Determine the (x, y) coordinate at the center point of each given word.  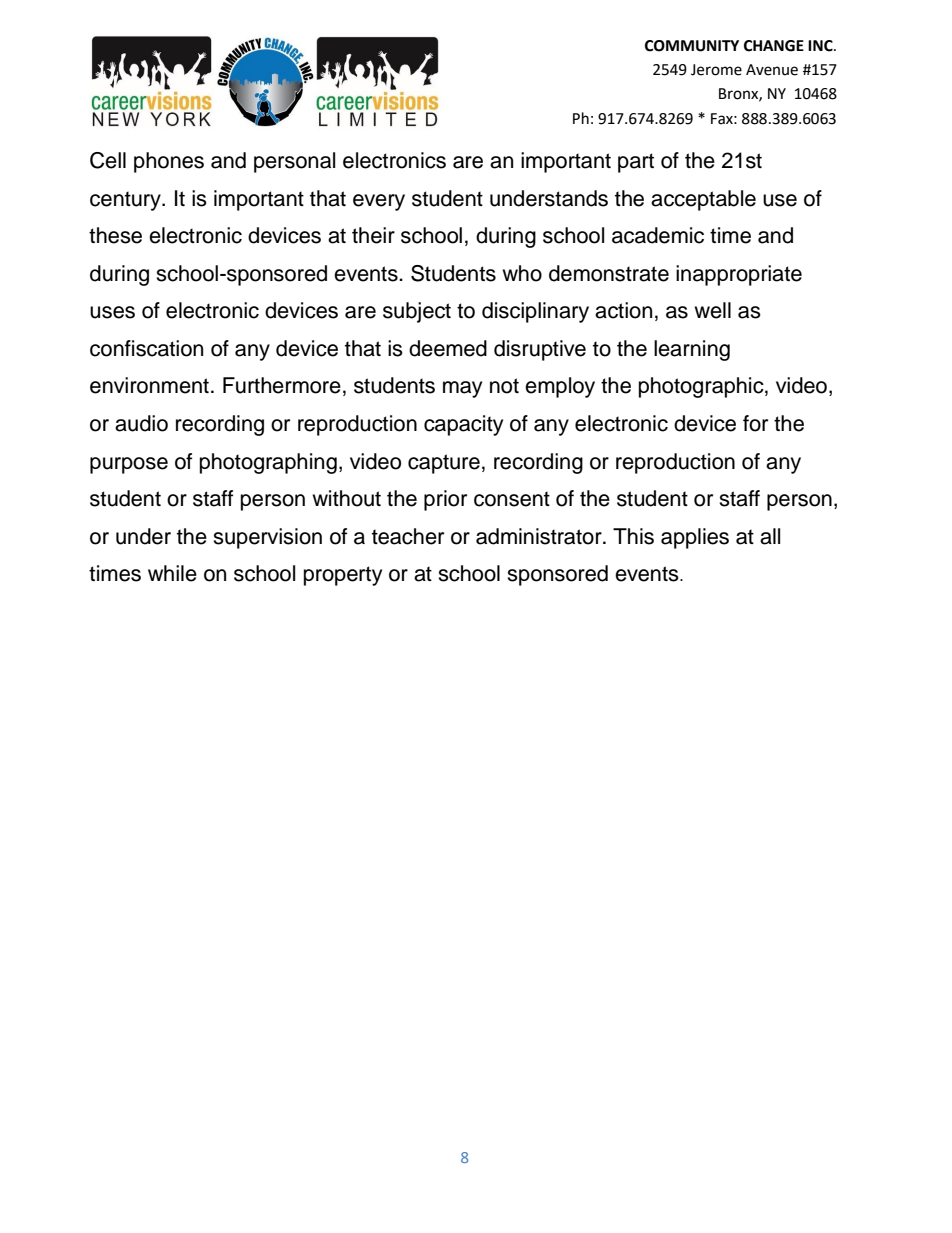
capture (444, 464)
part (636, 163)
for (755, 423)
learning (692, 350)
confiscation (146, 348)
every (379, 202)
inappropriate (739, 275)
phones (169, 162)
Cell (108, 160)
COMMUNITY (692, 46)
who (522, 273)
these (115, 235)
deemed (448, 348)
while (172, 573)
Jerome (716, 70)
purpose (129, 465)
